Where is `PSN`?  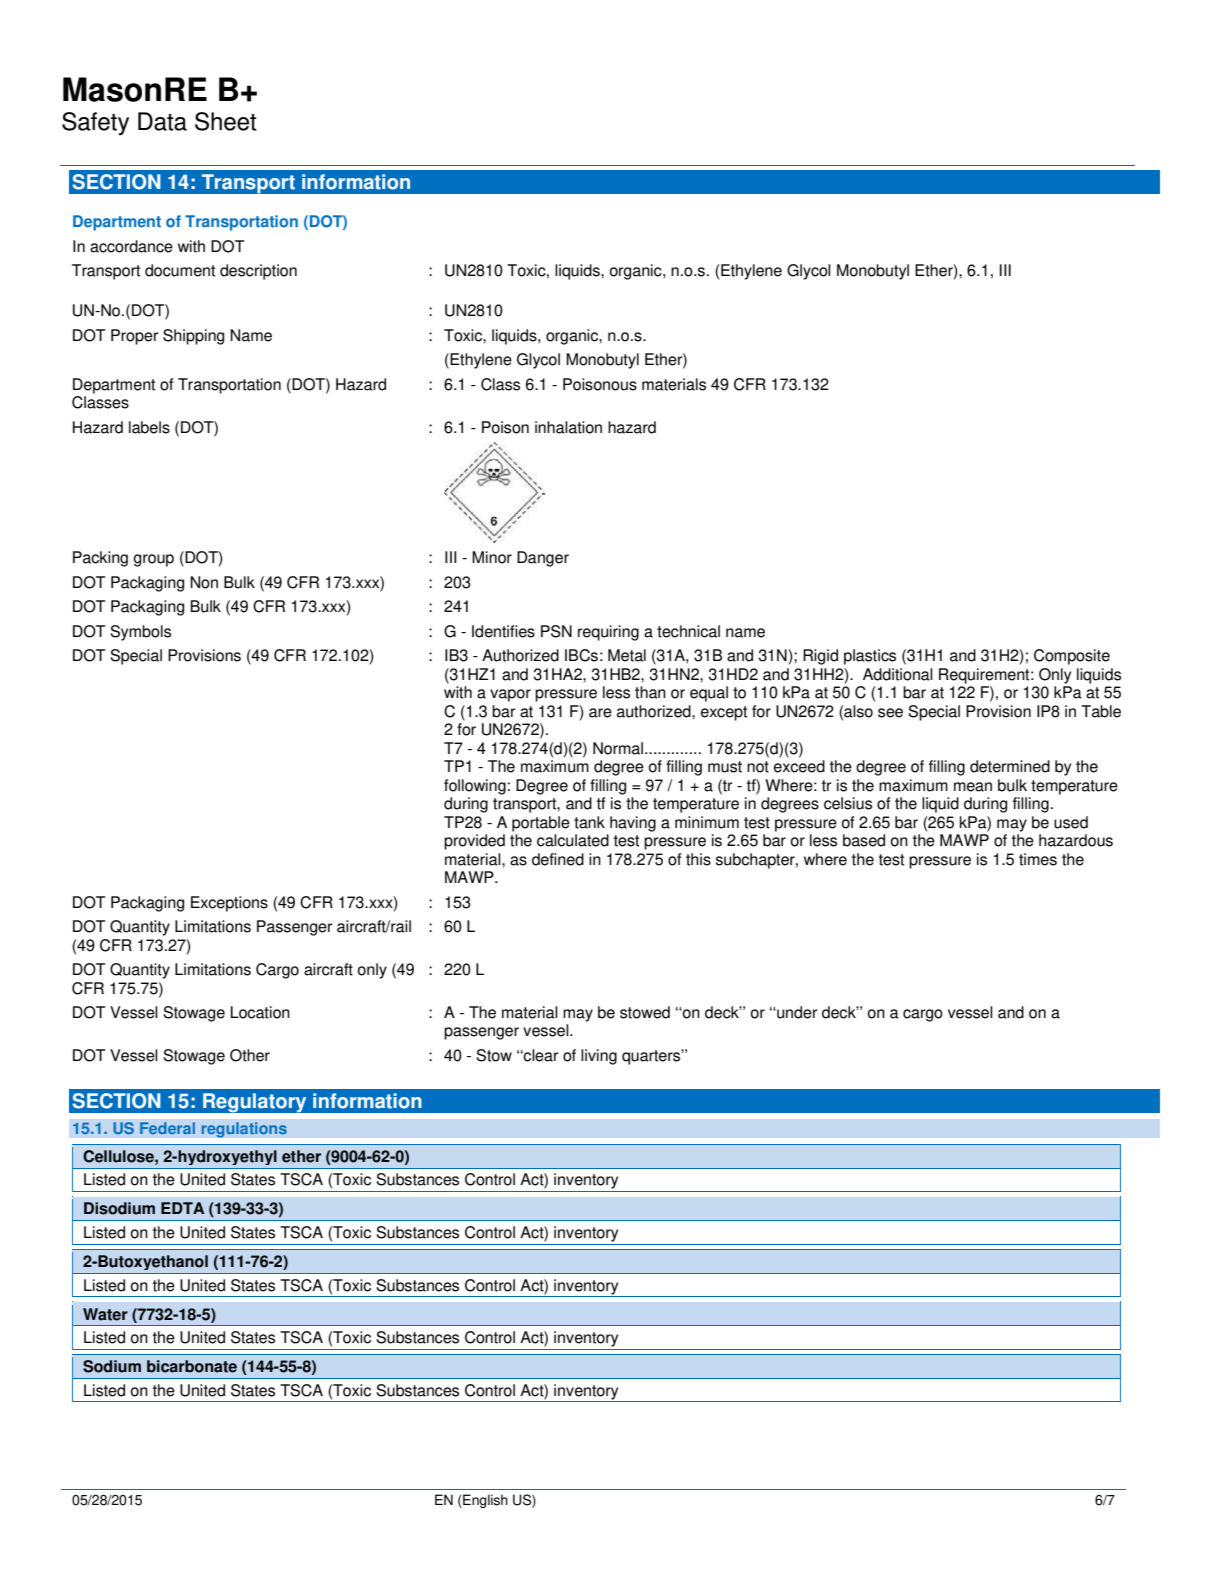 PSN is located at coordinates (556, 631).
